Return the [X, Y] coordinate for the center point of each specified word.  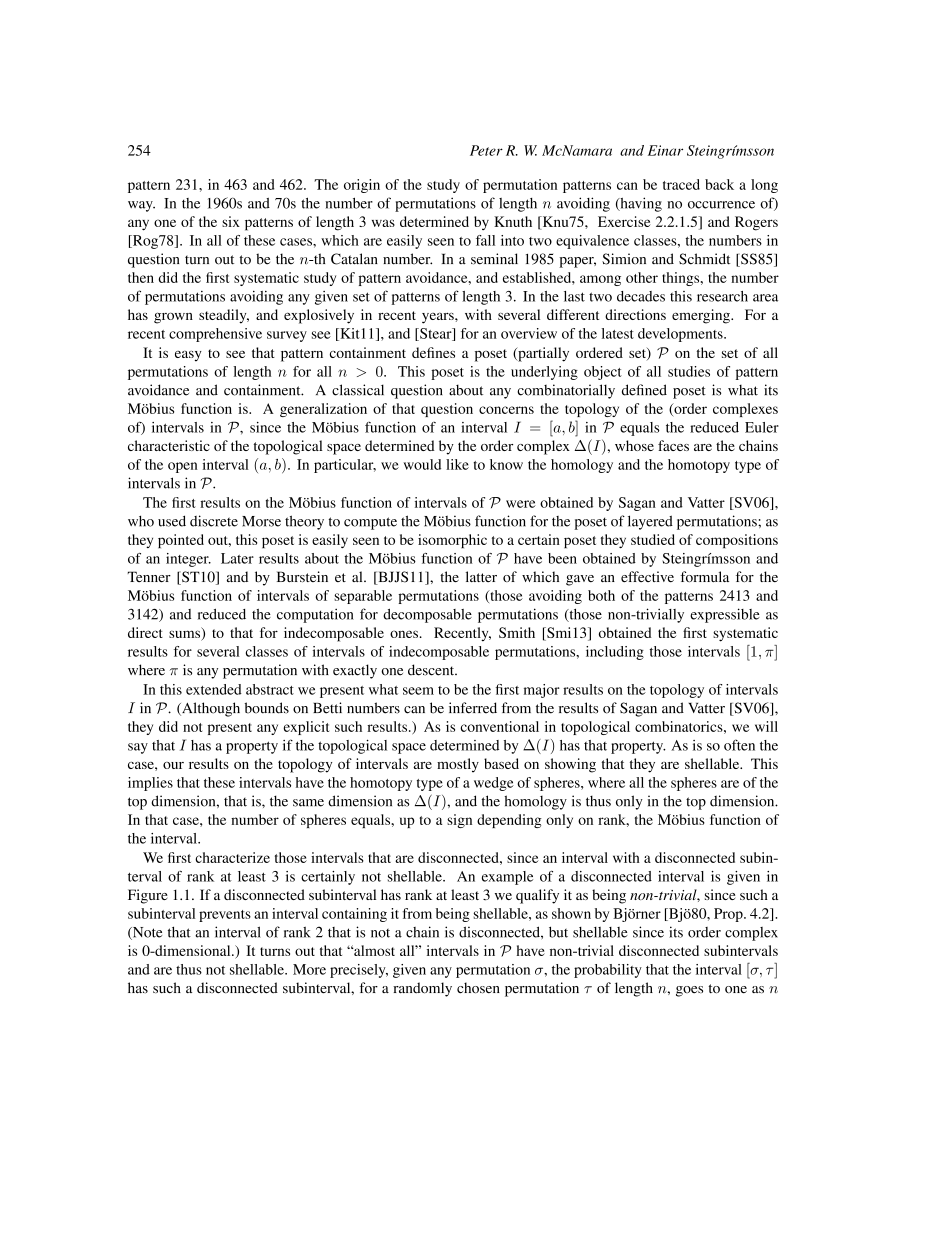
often [739, 745]
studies [689, 371]
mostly [458, 765]
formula [704, 576]
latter [481, 576]
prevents [225, 916]
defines [433, 352]
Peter [486, 150]
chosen [478, 988]
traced [681, 184]
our [173, 765]
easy [188, 356]
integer [188, 560]
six [231, 221]
